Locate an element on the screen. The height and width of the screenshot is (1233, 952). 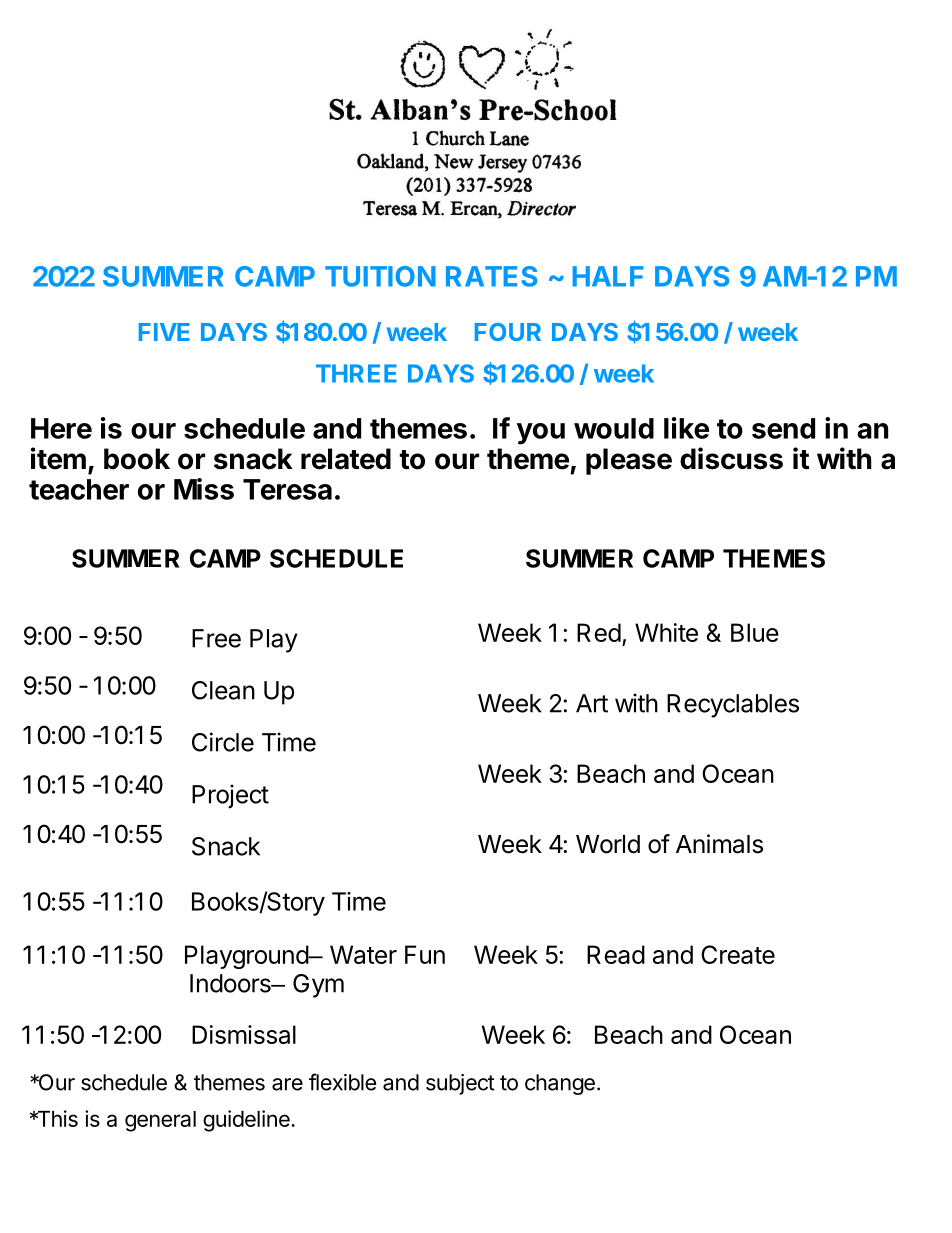
HALF is located at coordinates (608, 276).
